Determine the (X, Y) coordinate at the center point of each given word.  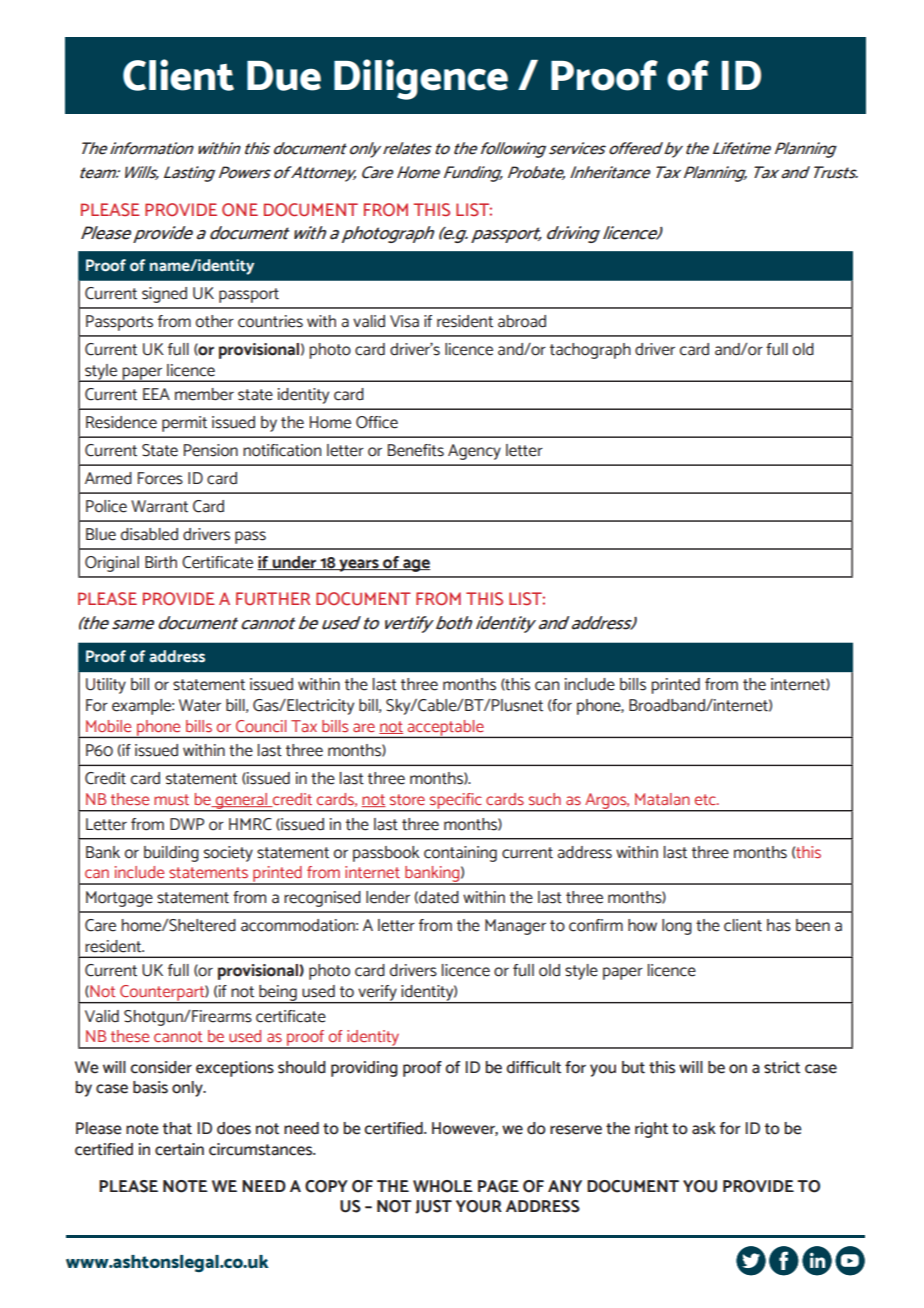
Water (200, 705)
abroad (522, 321)
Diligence (421, 79)
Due (284, 76)
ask (704, 1128)
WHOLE (443, 1186)
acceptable (446, 729)
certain (179, 1149)
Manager (515, 927)
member (204, 394)
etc (706, 799)
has (779, 925)
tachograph (590, 351)
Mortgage (119, 899)
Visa (404, 321)
